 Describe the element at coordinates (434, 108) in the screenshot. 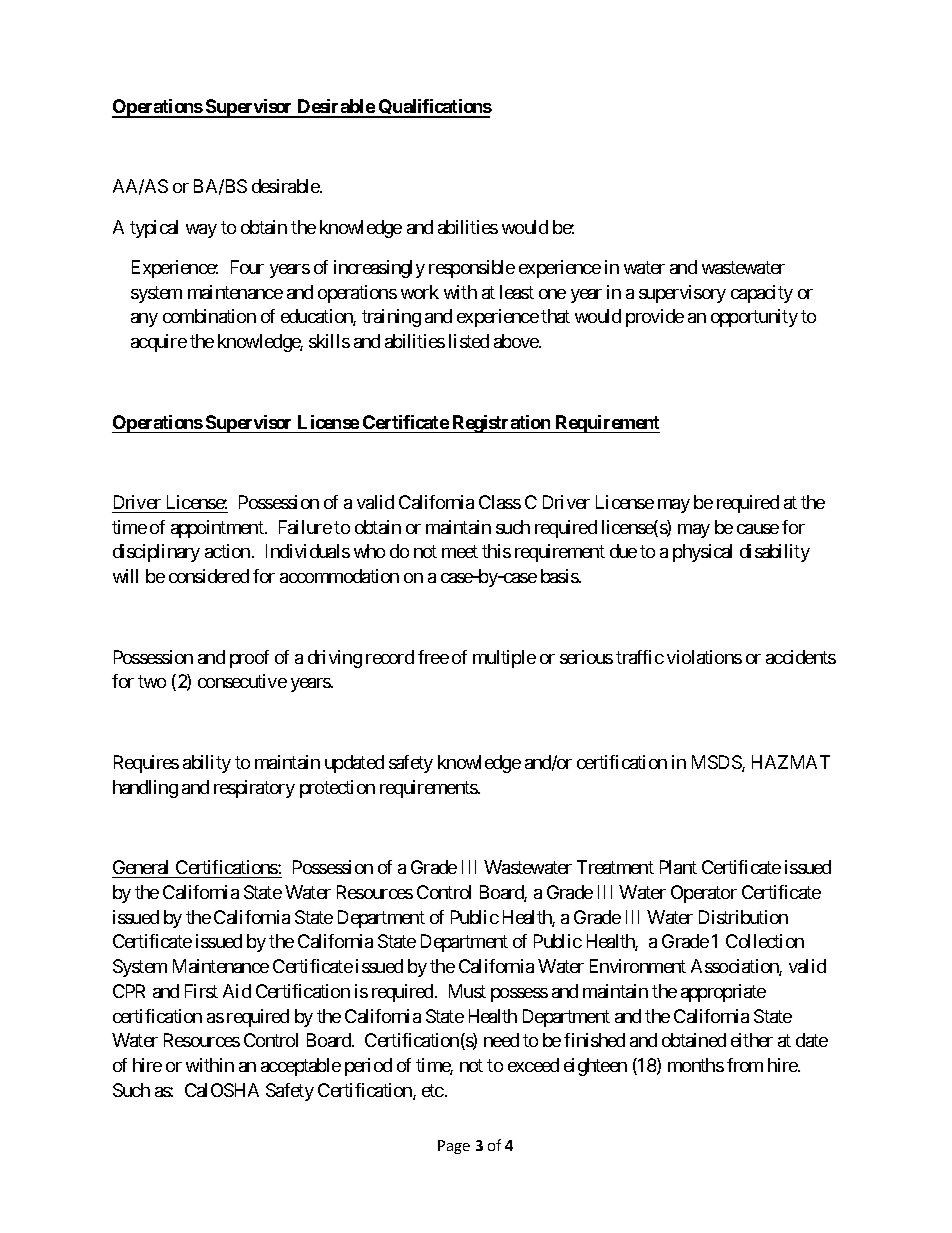

I see `Qualifications` at that location.
